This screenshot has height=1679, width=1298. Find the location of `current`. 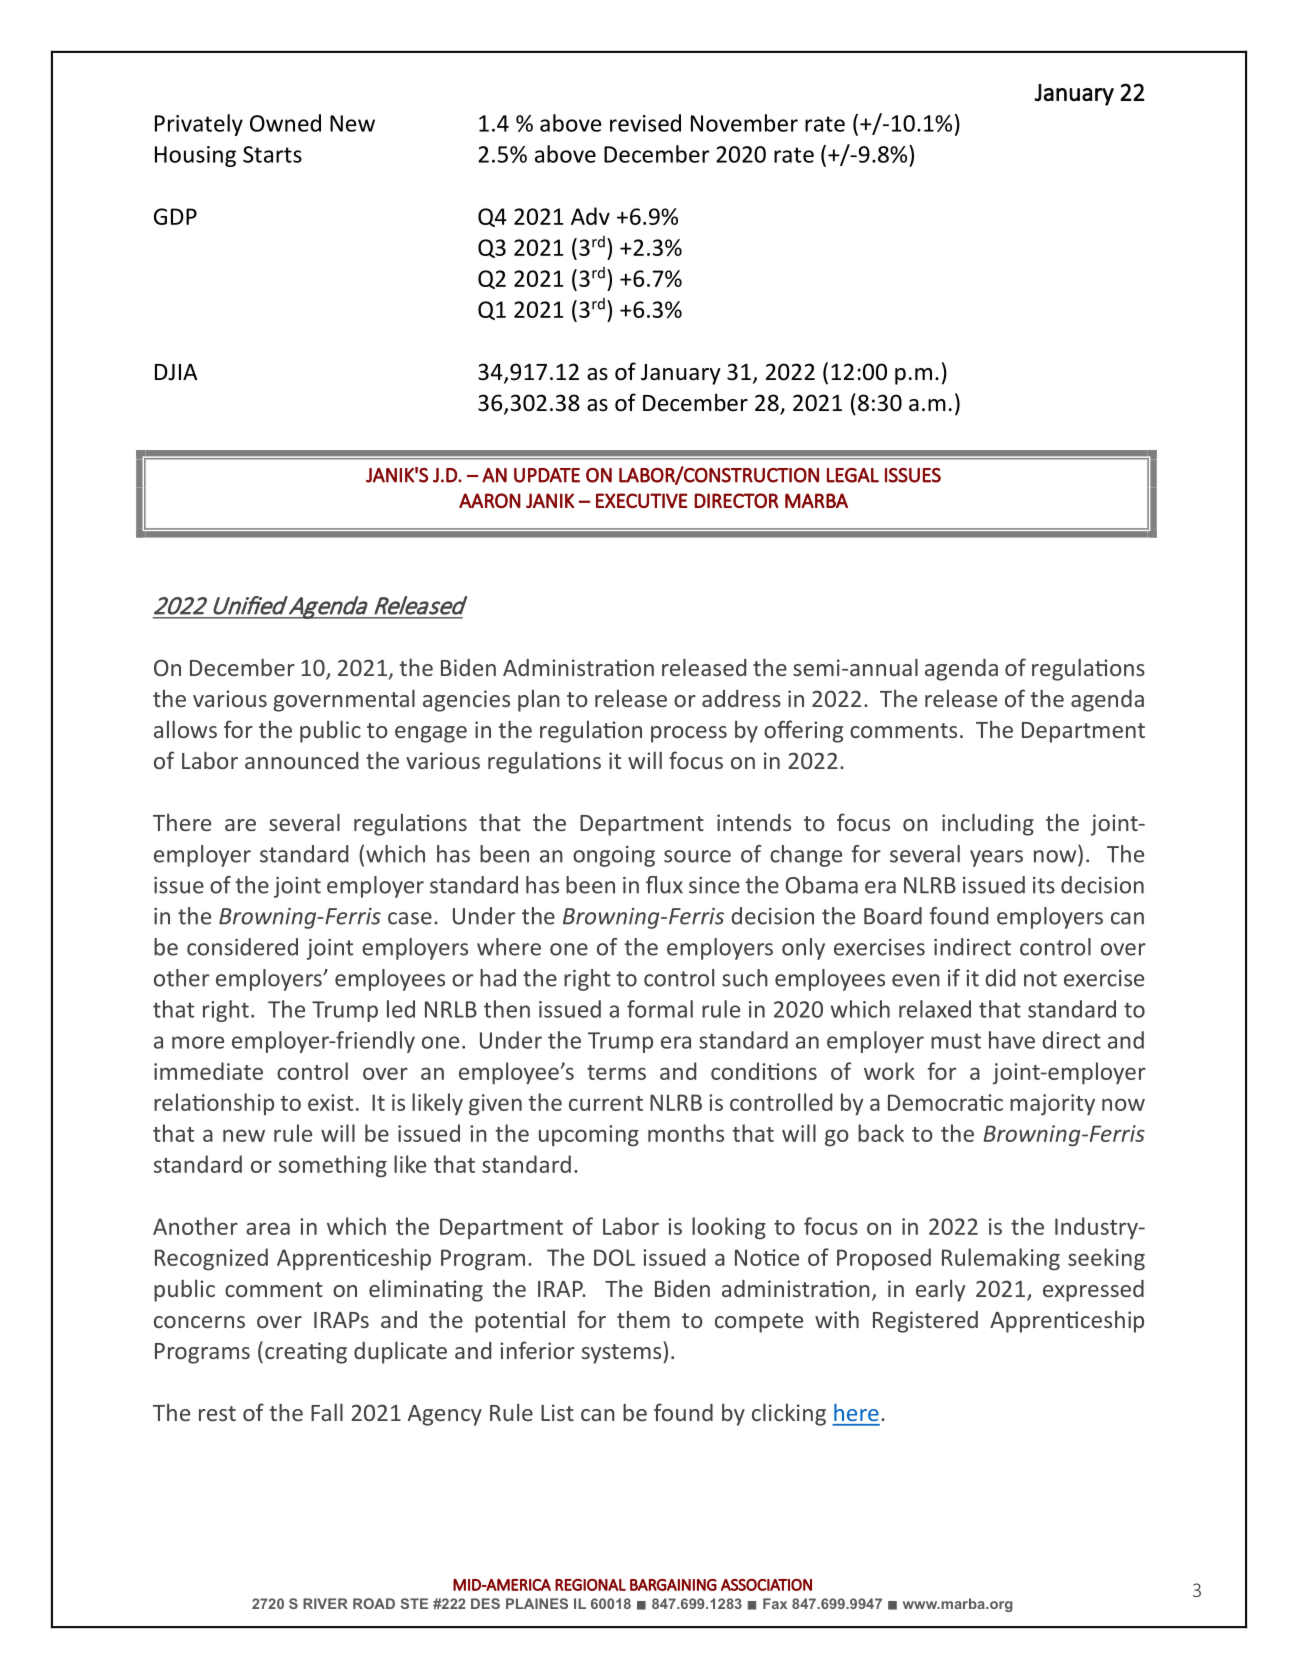

current is located at coordinates (606, 1103).
